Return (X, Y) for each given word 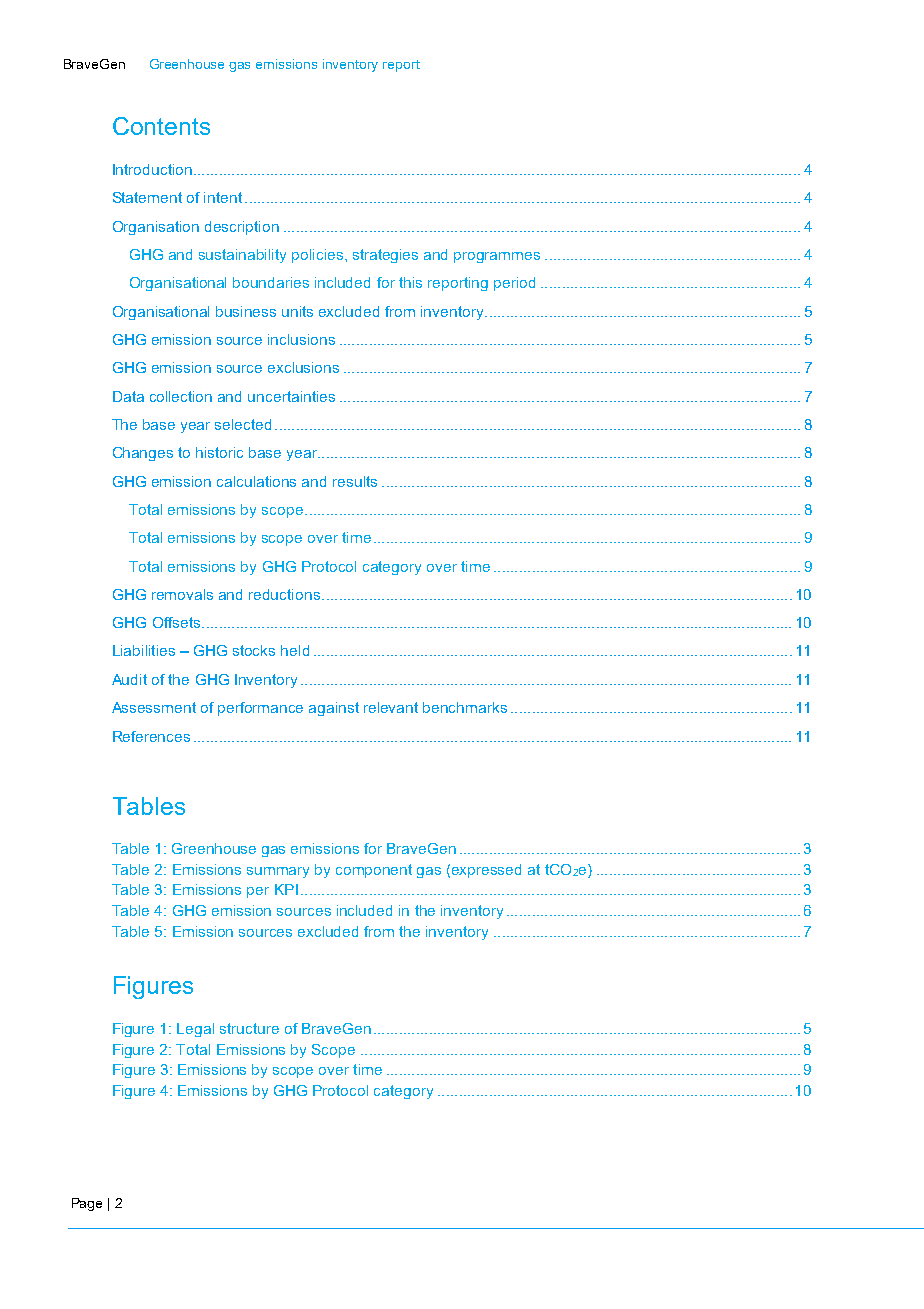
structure (249, 1028)
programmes (497, 257)
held (295, 650)
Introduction (152, 169)
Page (87, 1204)
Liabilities (144, 650)
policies (319, 256)
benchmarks (465, 707)
